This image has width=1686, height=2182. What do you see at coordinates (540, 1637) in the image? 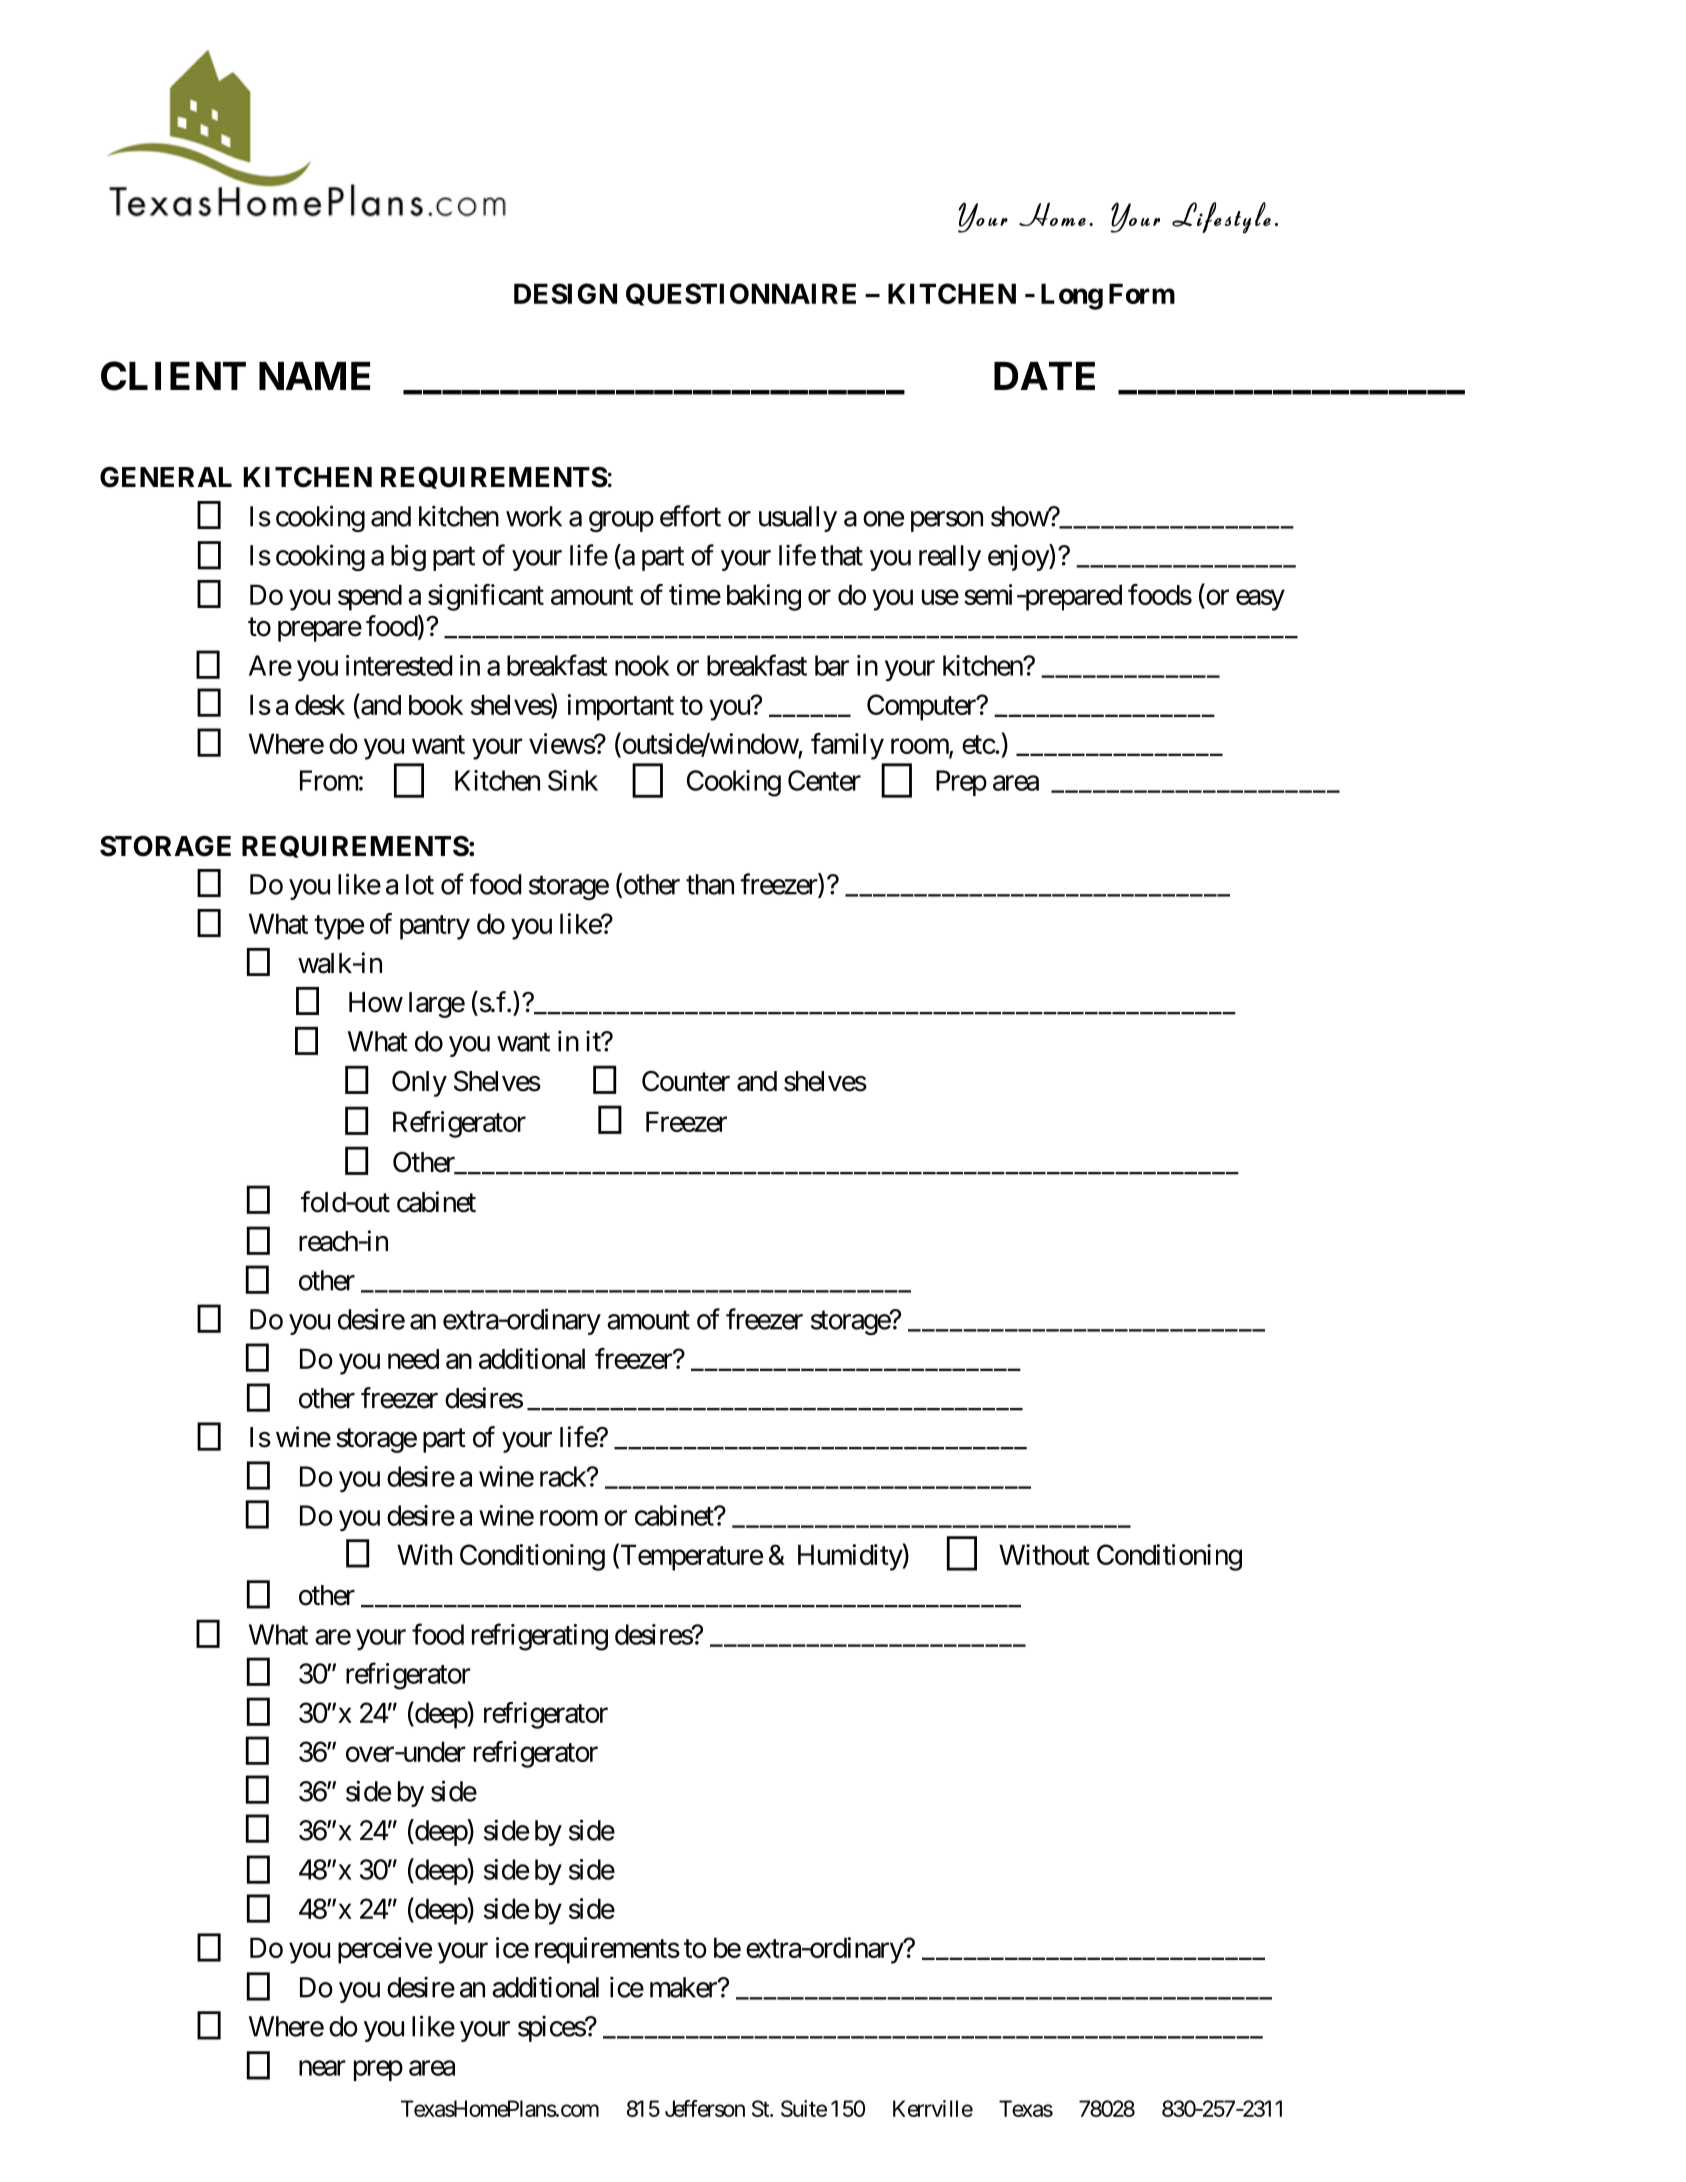
I see `refrigerating` at bounding box center [540, 1637].
